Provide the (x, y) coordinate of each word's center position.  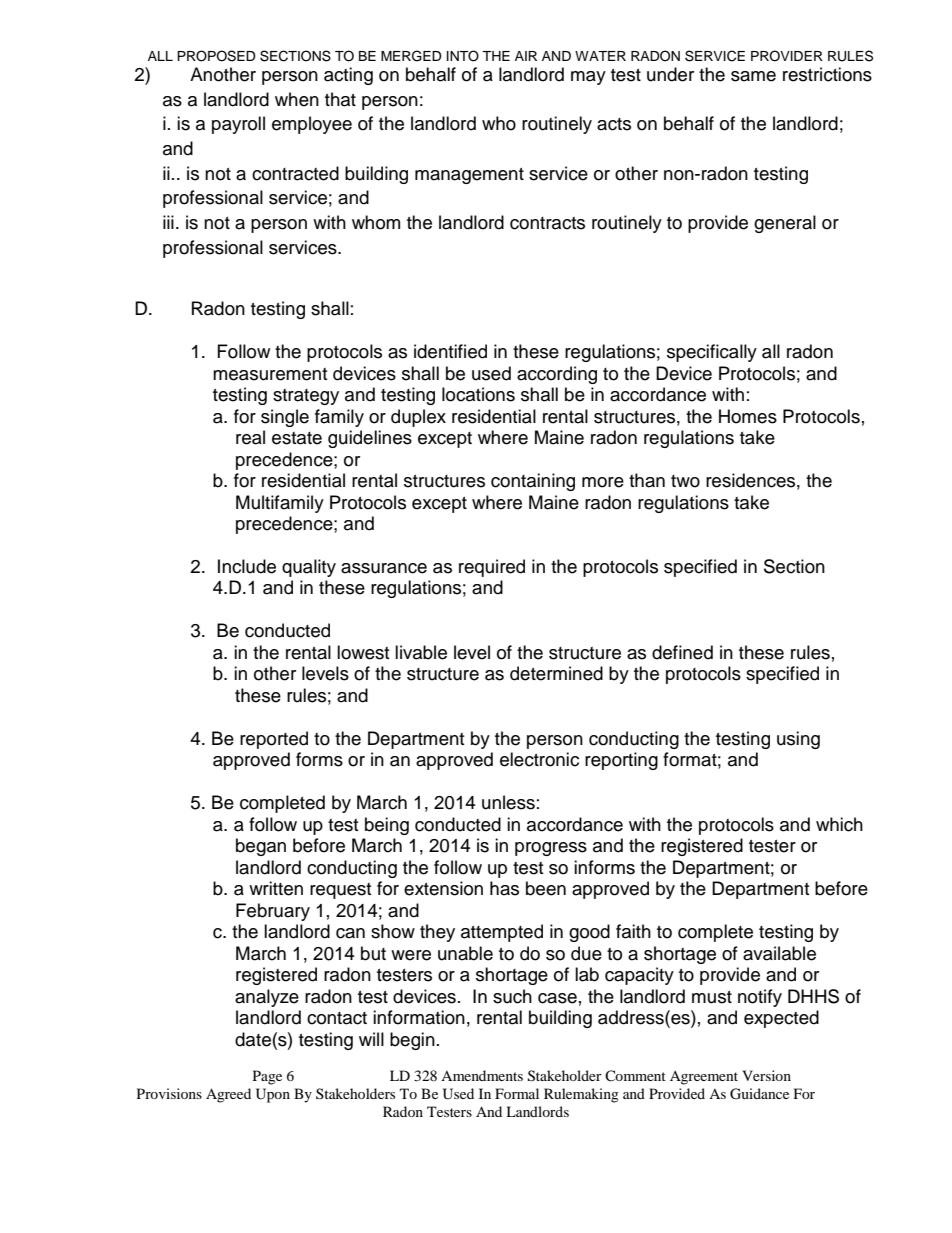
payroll (238, 125)
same (753, 76)
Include (247, 566)
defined (682, 652)
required (492, 568)
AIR (526, 56)
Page (267, 1077)
